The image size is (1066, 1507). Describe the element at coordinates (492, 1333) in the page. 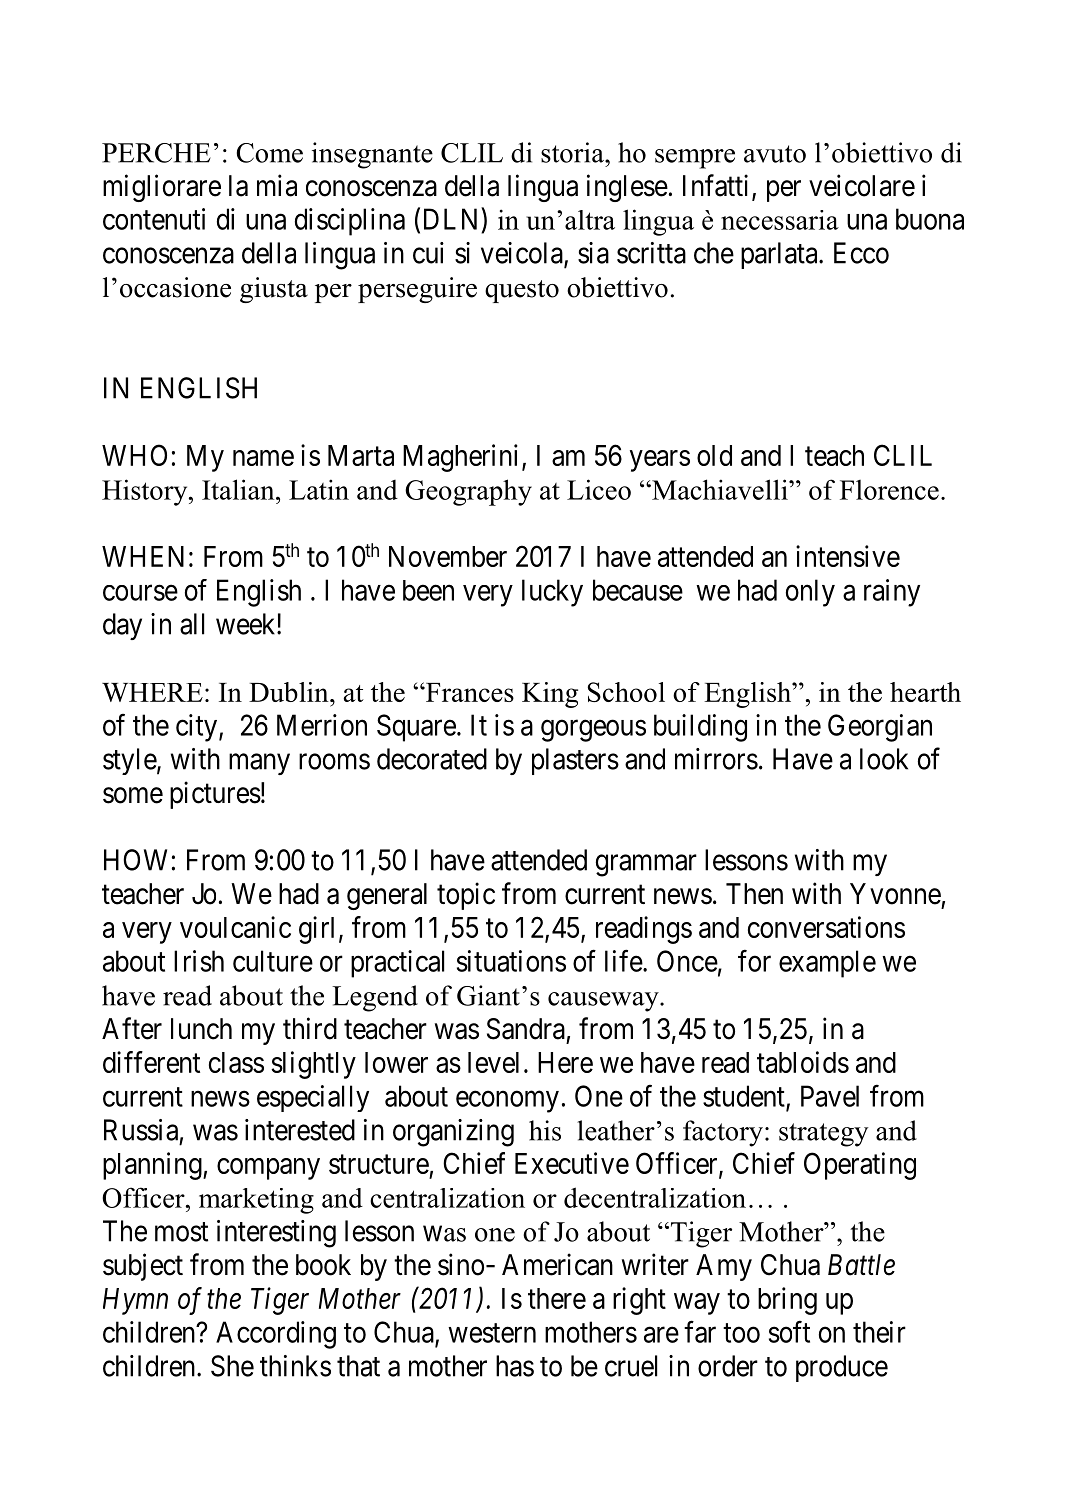

I see `western` at that location.
